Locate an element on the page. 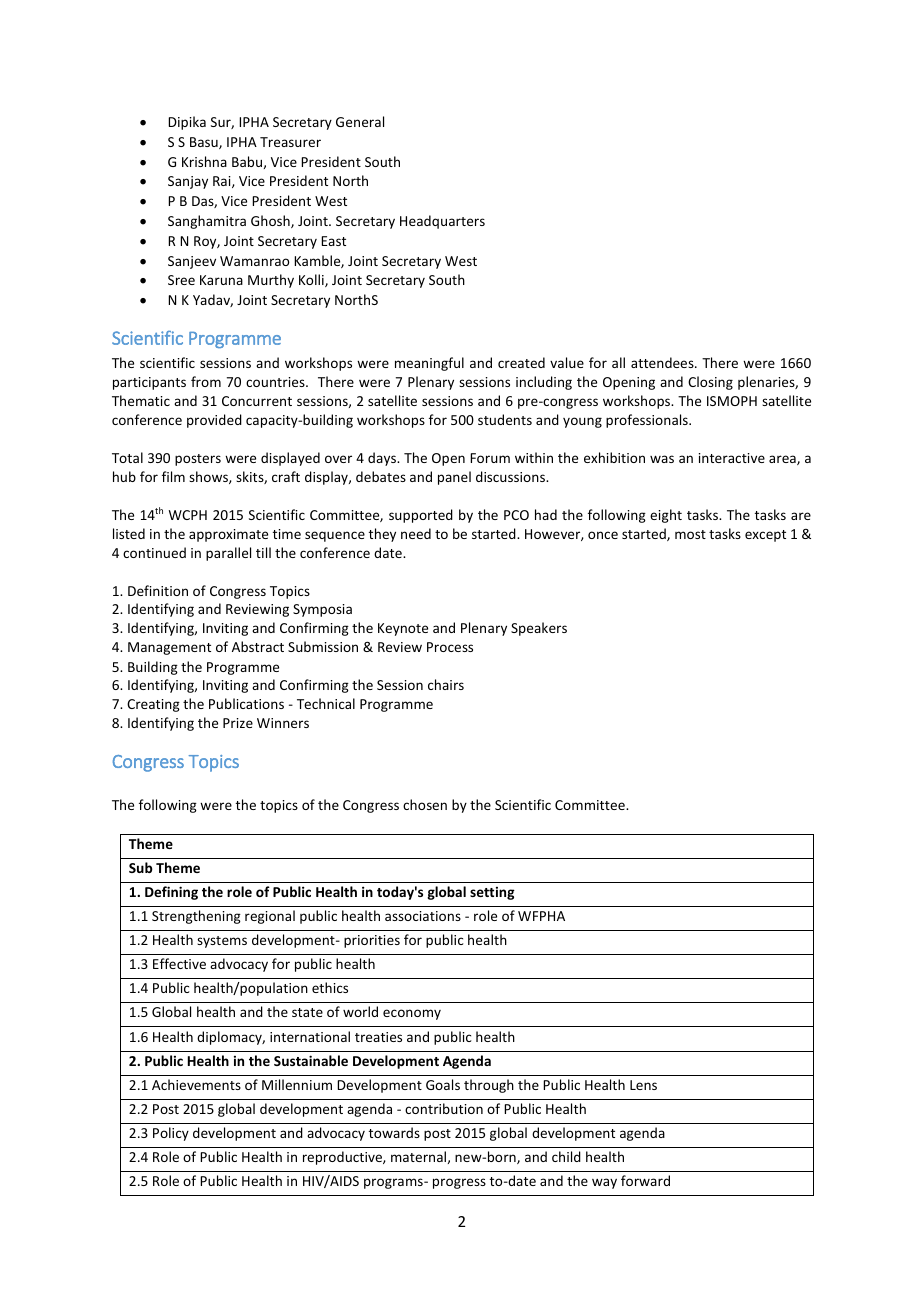 The image size is (924, 1308). Policy is located at coordinates (171, 1134).
